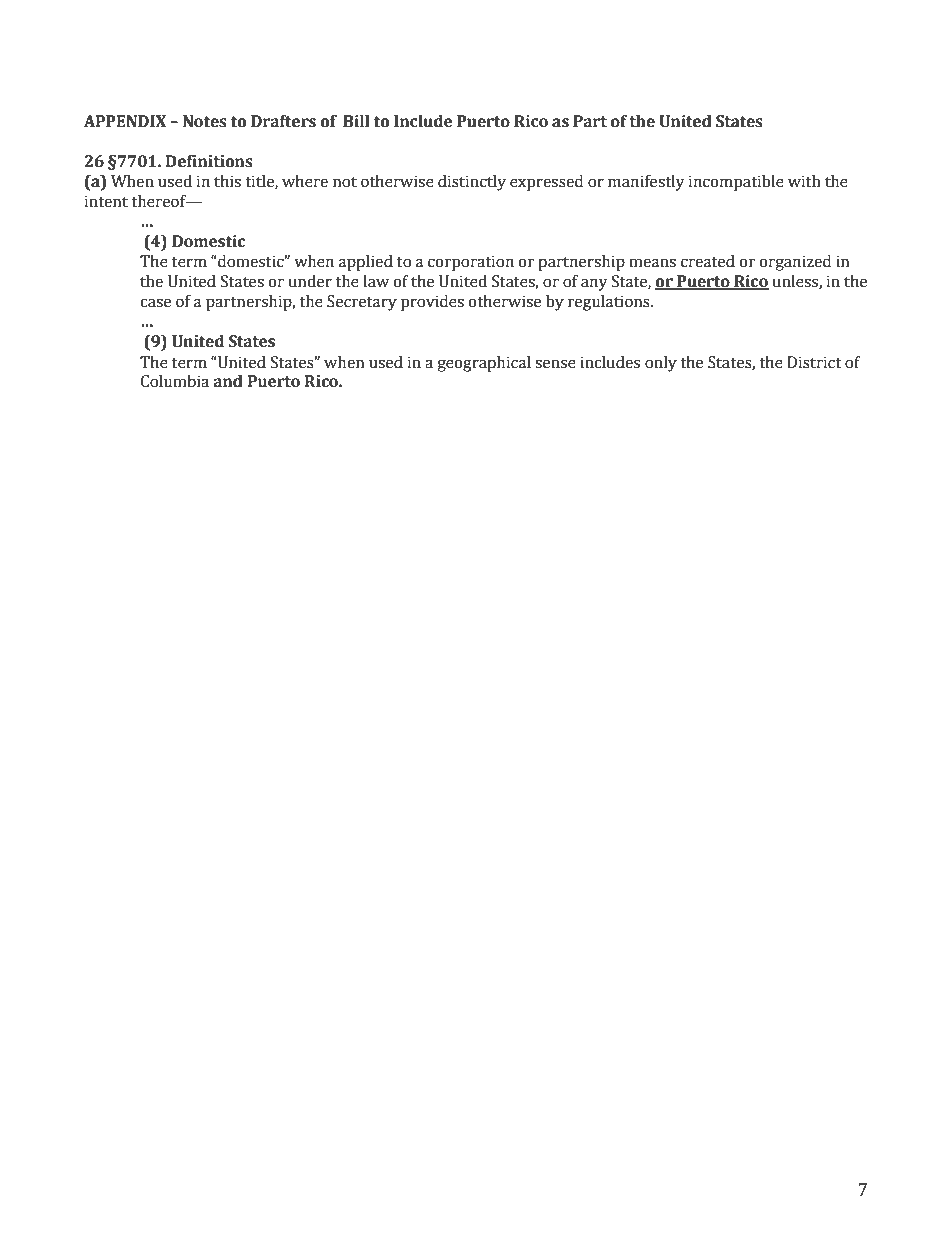 The height and width of the page is (1233, 952). What do you see at coordinates (432, 303) in the page?
I see `provides` at bounding box center [432, 303].
